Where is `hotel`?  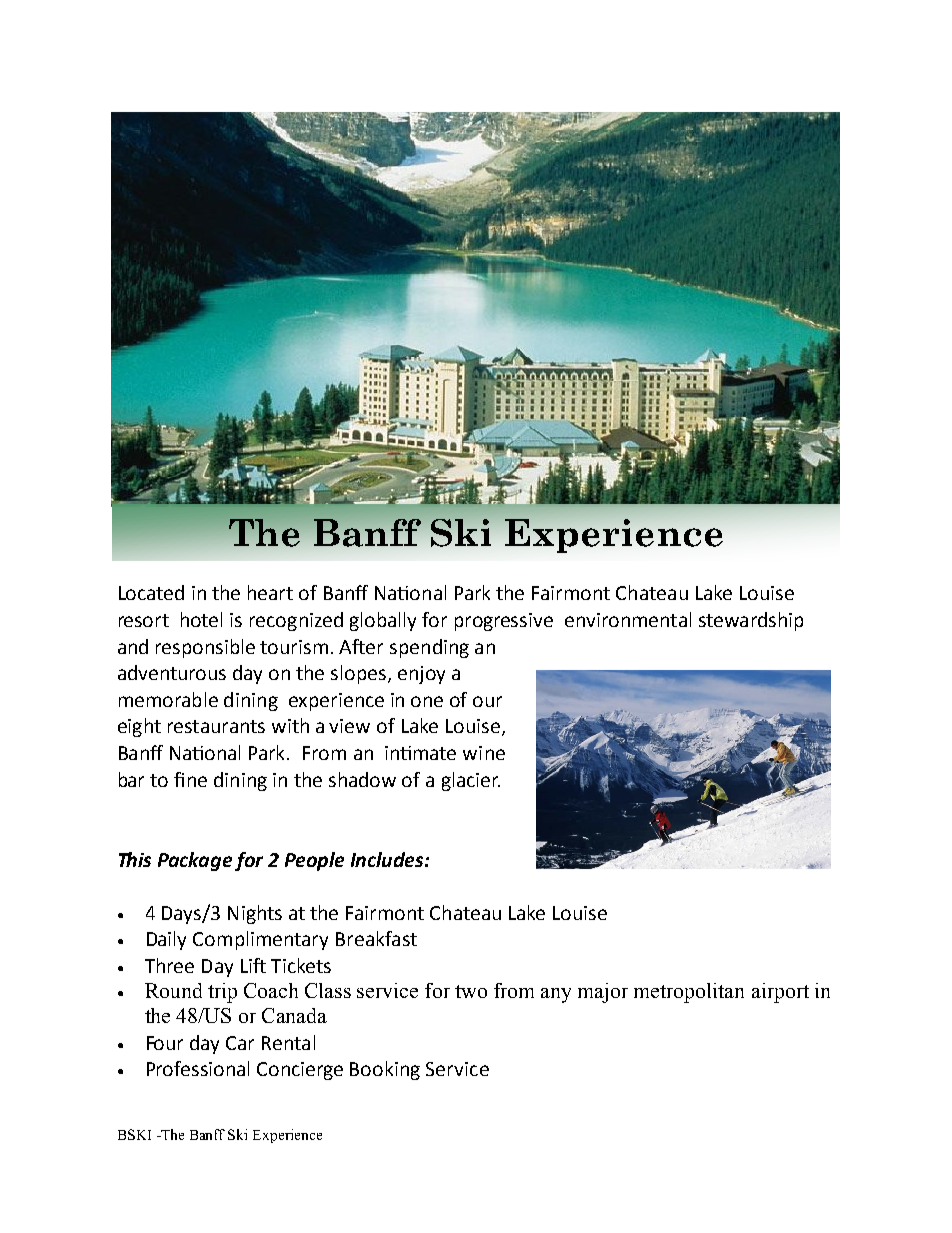 hotel is located at coordinates (201, 619).
